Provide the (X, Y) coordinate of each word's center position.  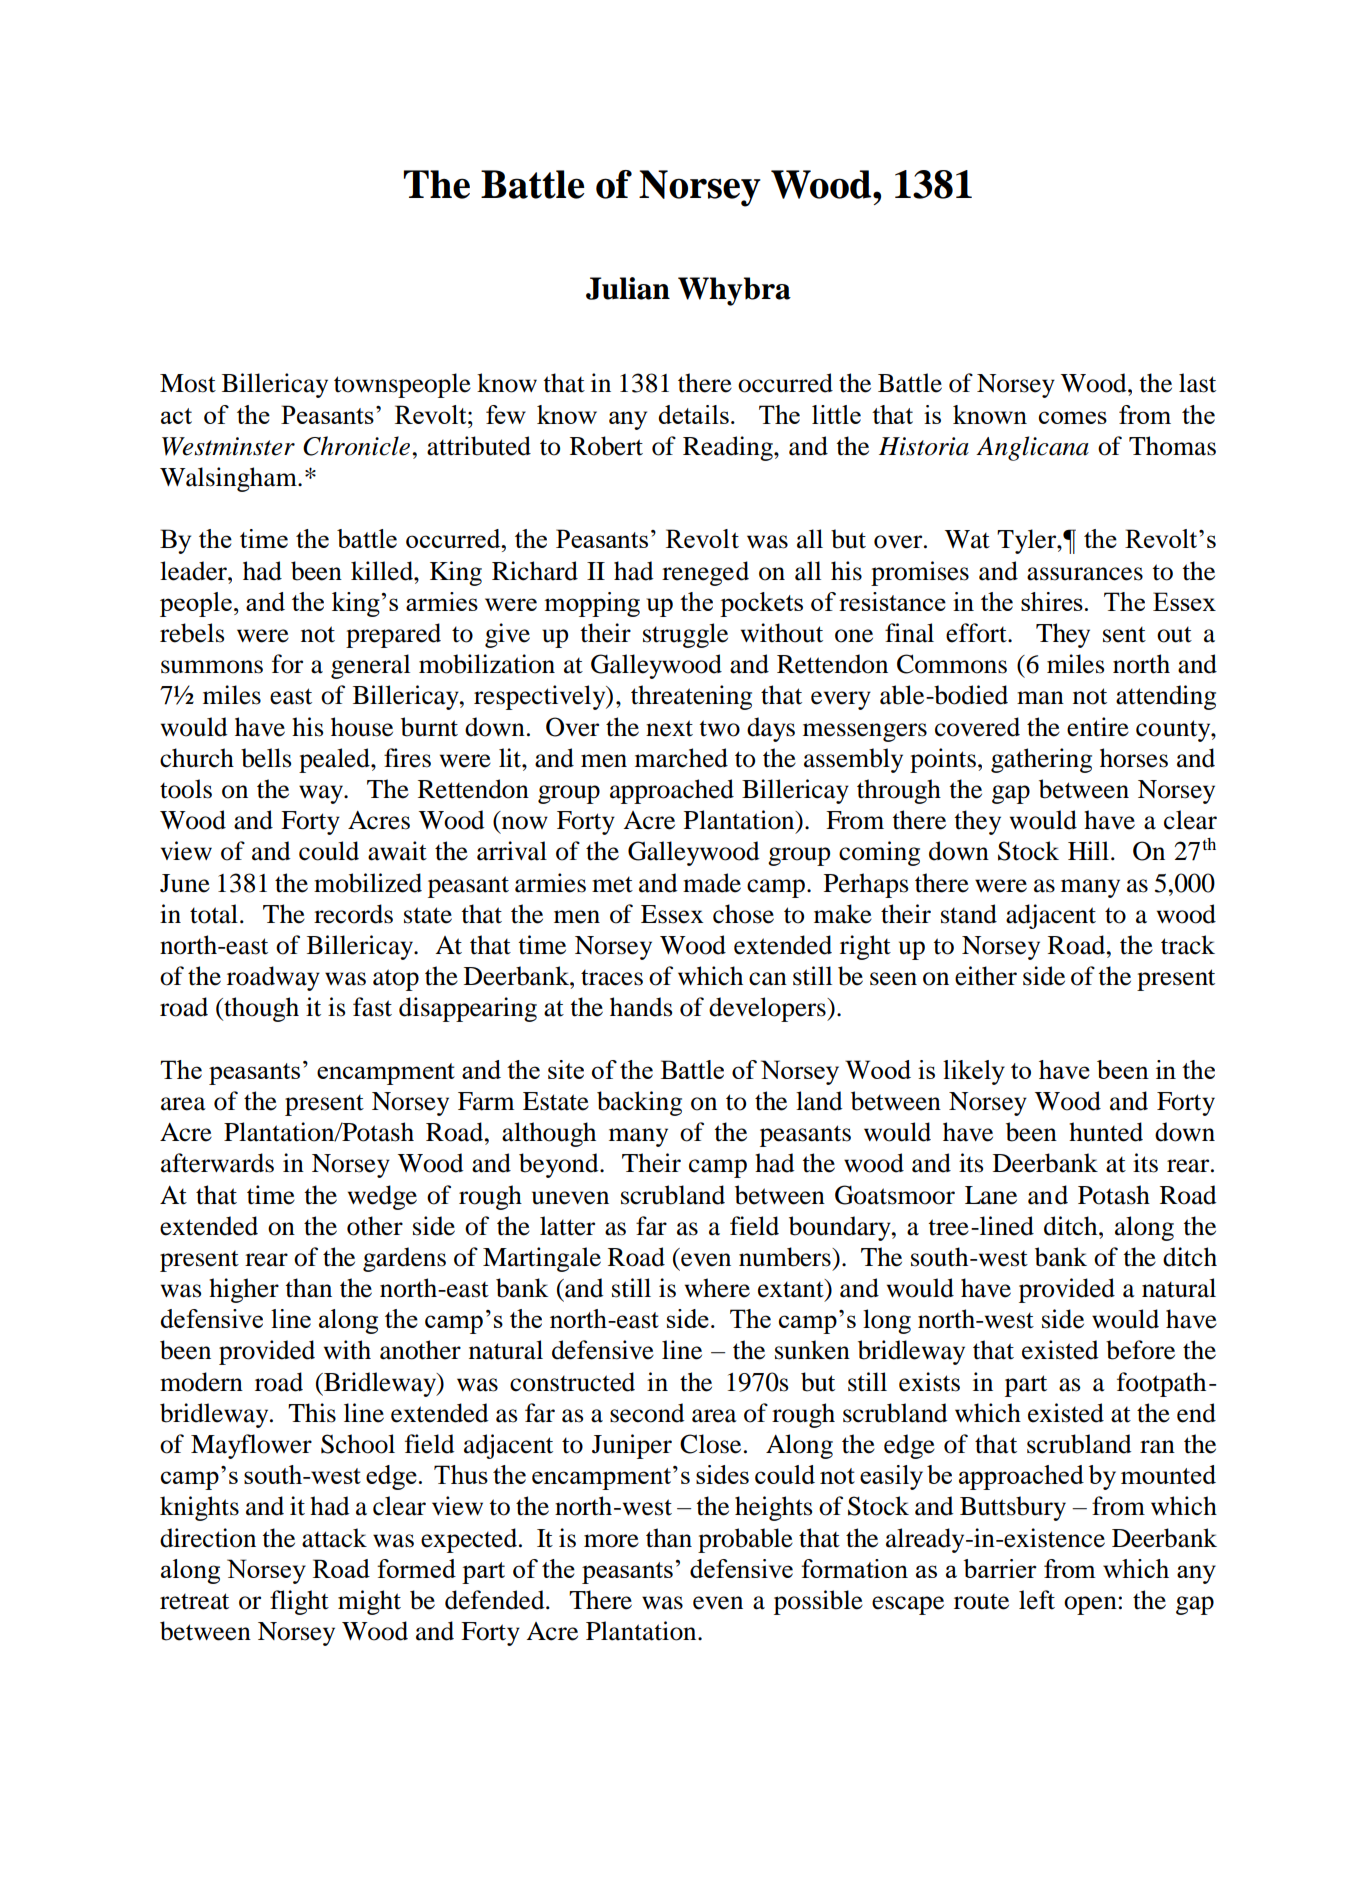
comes (1073, 417)
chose (743, 914)
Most (188, 383)
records (353, 914)
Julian (628, 288)
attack (334, 1538)
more (611, 1541)
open (1090, 1605)
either (986, 976)
